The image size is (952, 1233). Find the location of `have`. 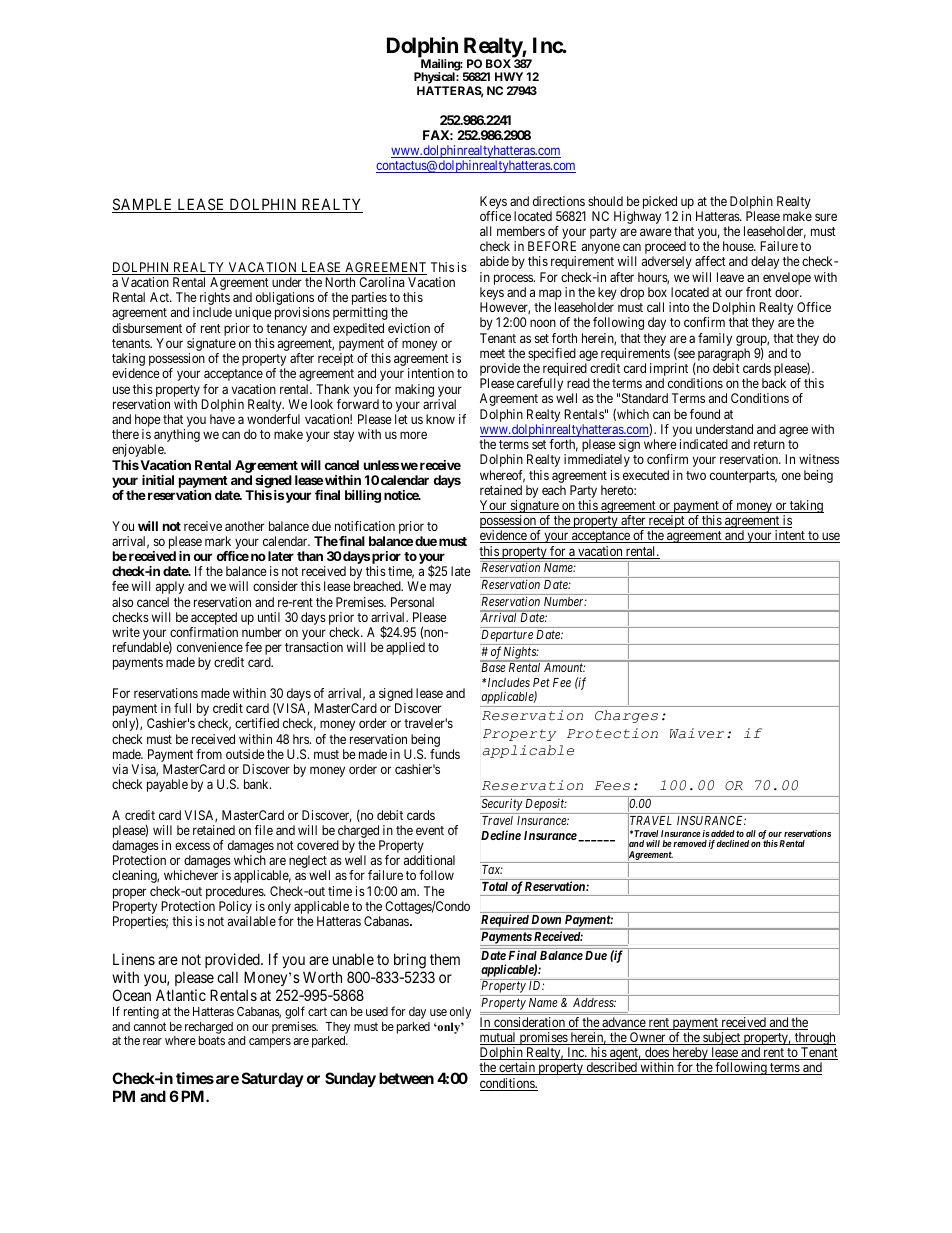

have is located at coordinates (222, 419).
